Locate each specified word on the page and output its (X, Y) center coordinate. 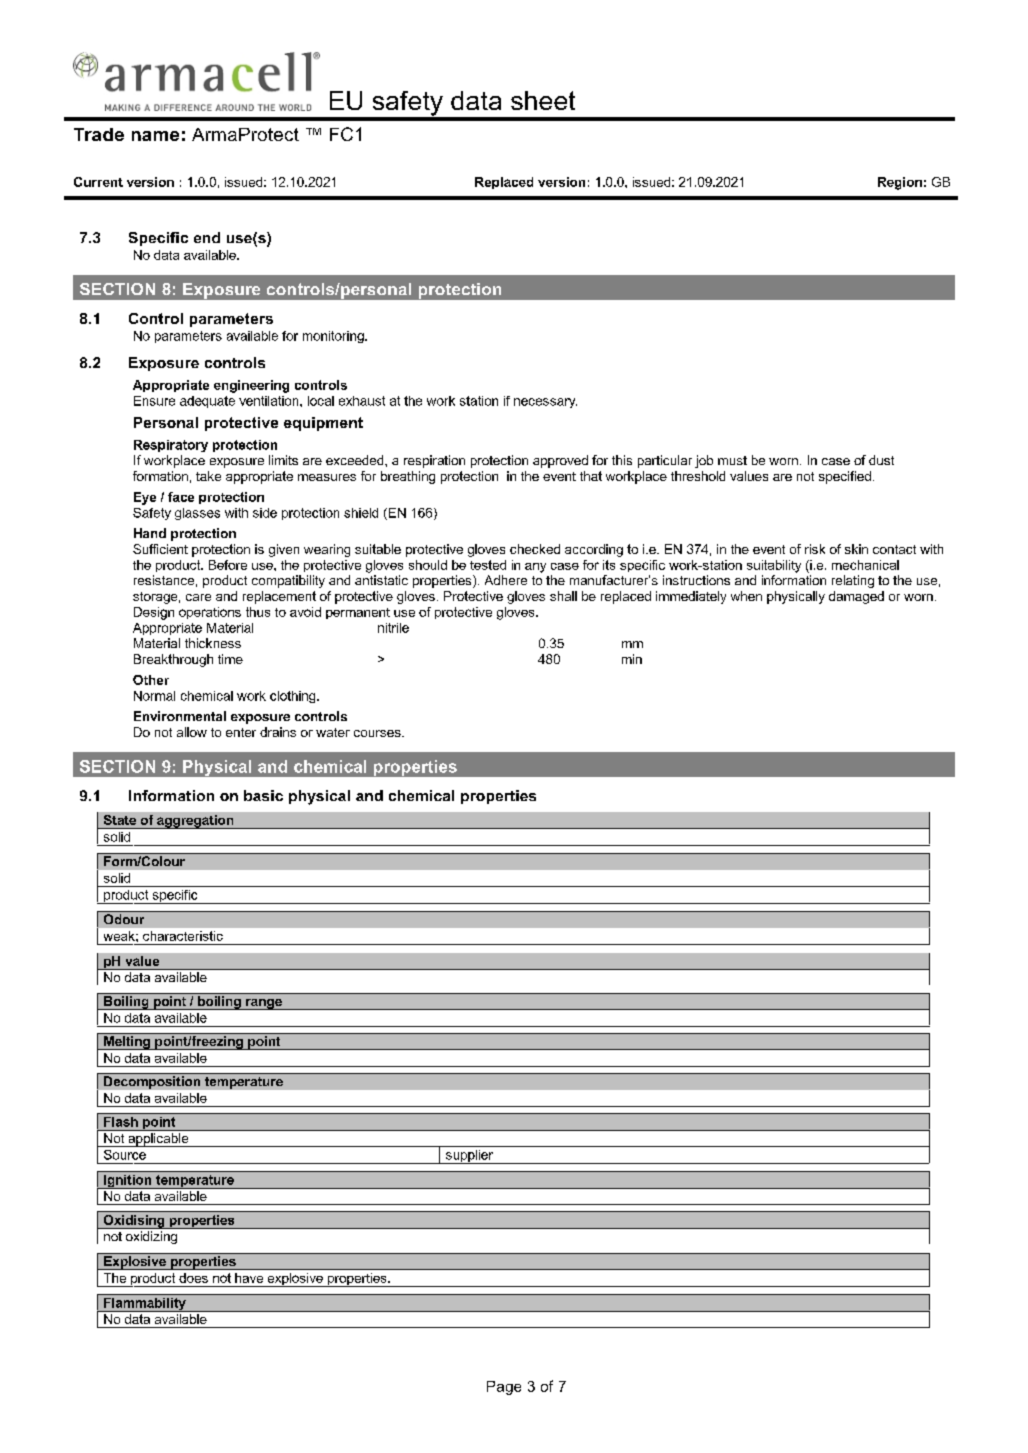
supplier (470, 1157)
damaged (856, 597)
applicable (158, 1140)
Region (900, 183)
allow (192, 732)
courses (378, 733)
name (155, 136)
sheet (543, 100)
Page (504, 1388)
